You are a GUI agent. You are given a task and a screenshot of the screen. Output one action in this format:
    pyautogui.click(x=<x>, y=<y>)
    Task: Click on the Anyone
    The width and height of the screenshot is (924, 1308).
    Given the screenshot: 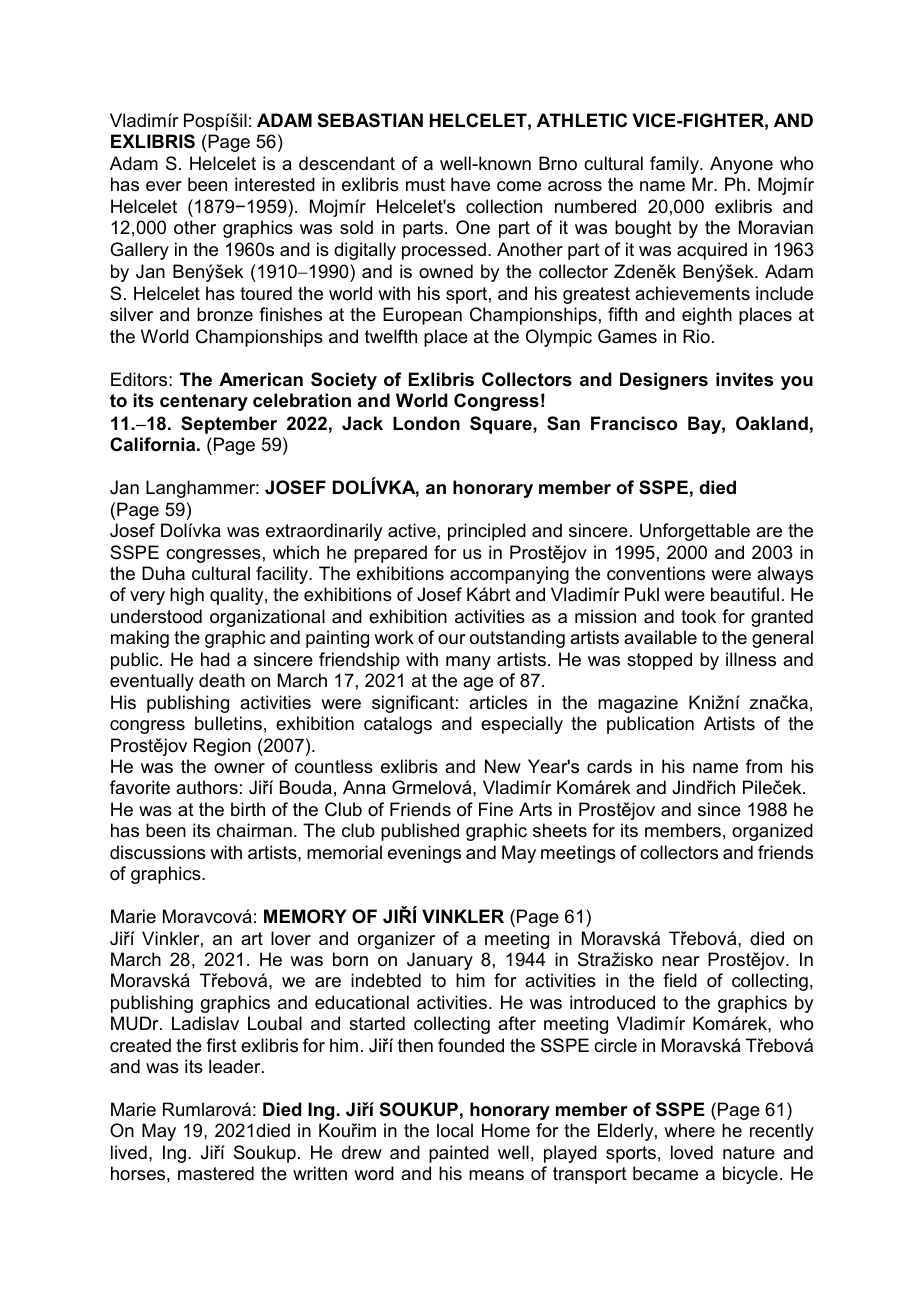 What is the action you would take?
    pyautogui.click(x=741, y=165)
